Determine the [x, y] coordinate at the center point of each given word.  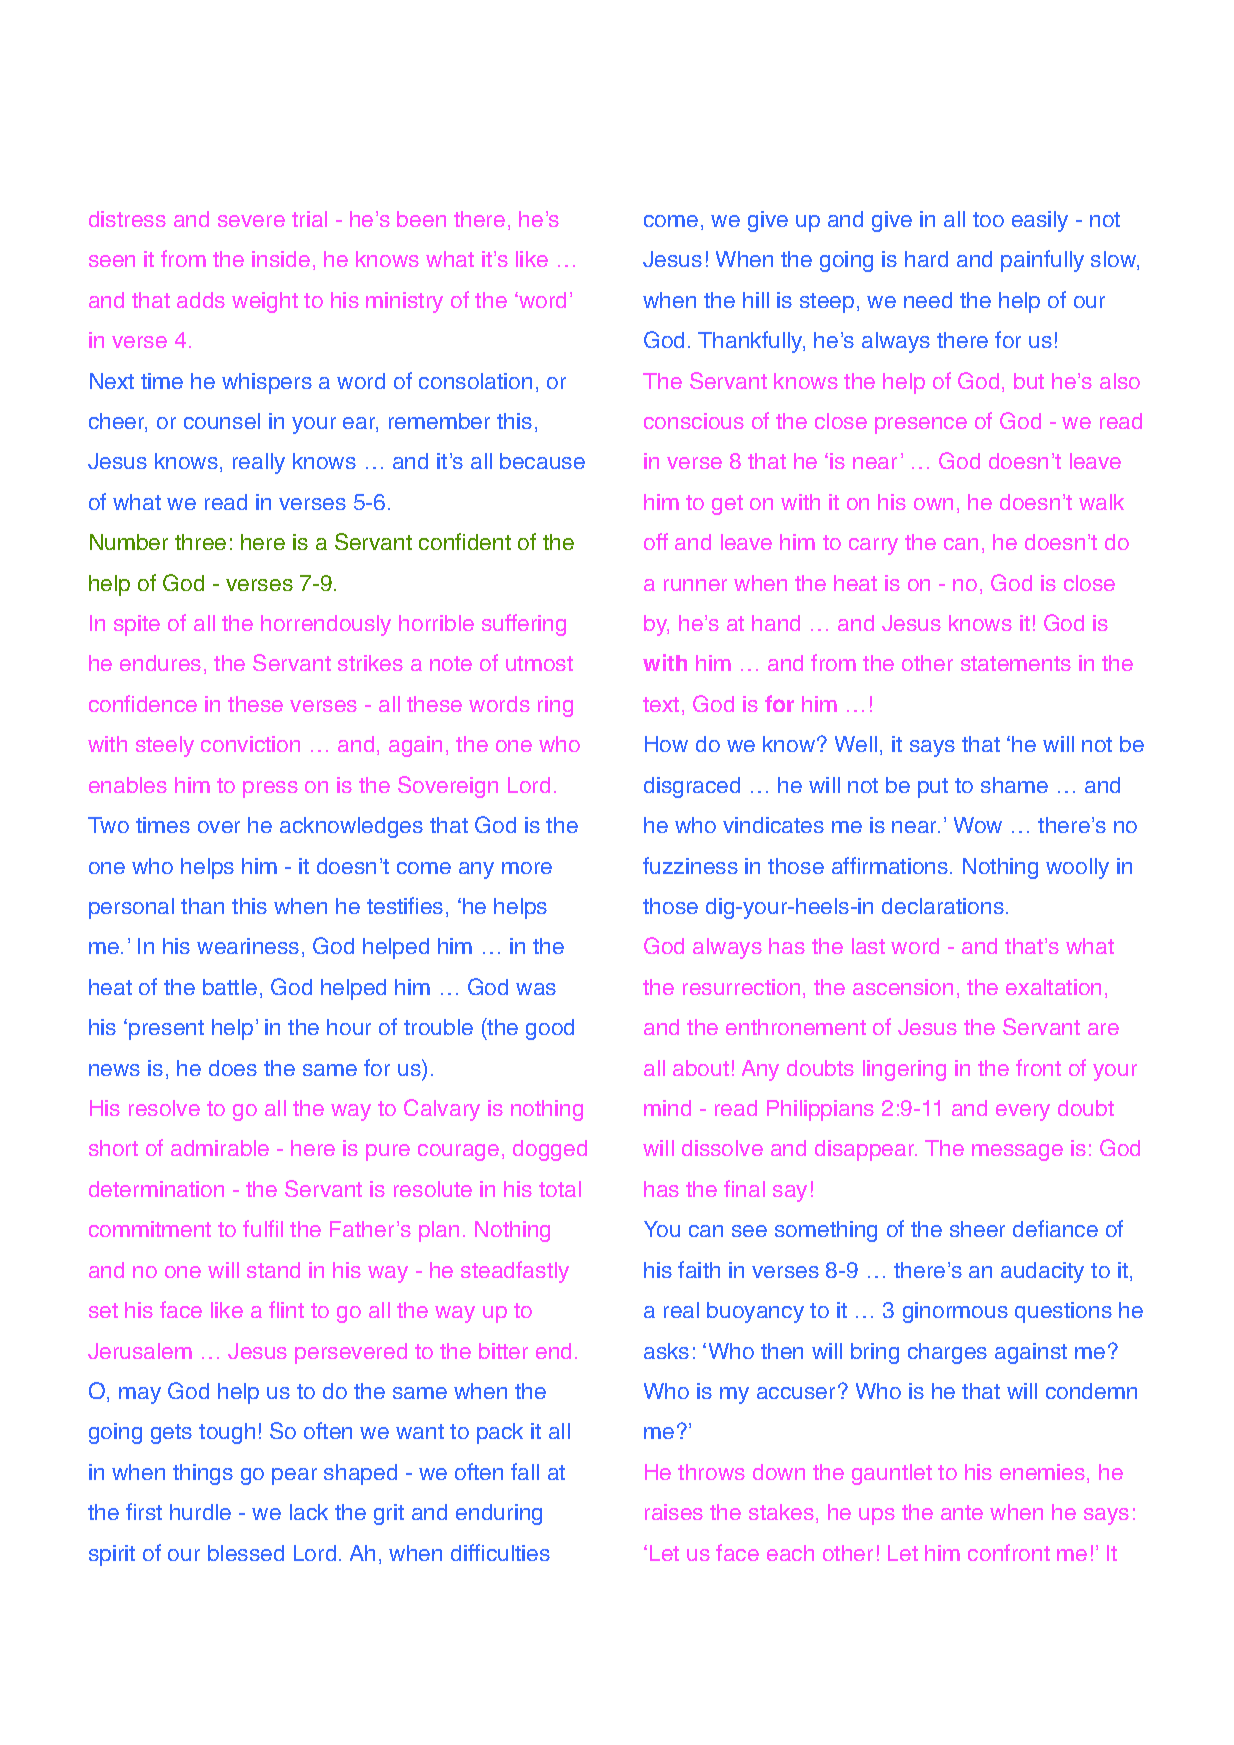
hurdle [200, 1512]
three [200, 542]
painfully [1042, 261]
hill [756, 300]
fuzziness [690, 865]
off [656, 541]
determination [156, 1189]
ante [962, 1512]
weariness [248, 946]
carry [873, 546]
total [560, 1189]
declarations [943, 906]
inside [281, 259]
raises [674, 1512]
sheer [977, 1229]
